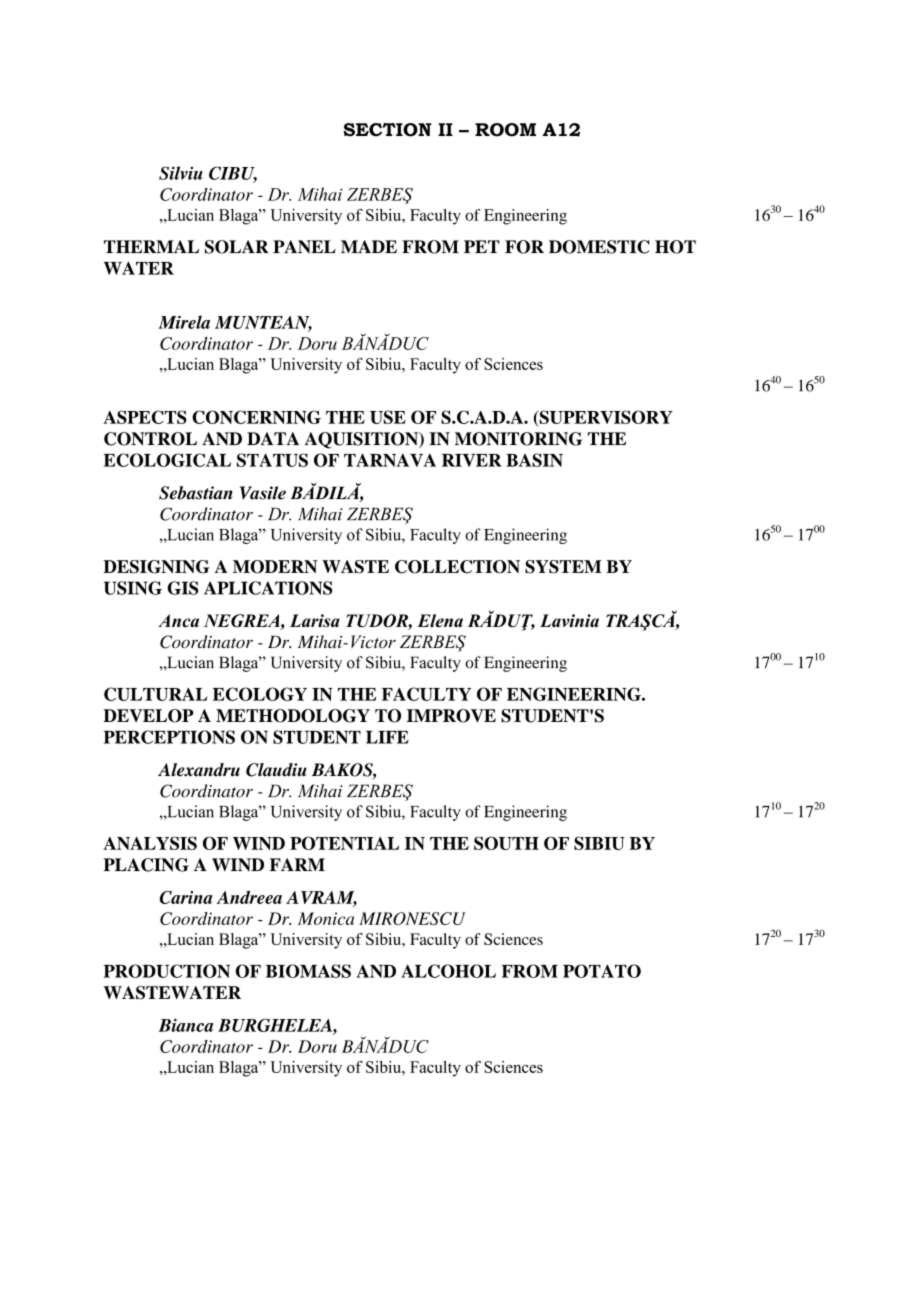  Describe the element at coordinates (237, 247) in the screenshot. I see `SOLAR` at that location.
